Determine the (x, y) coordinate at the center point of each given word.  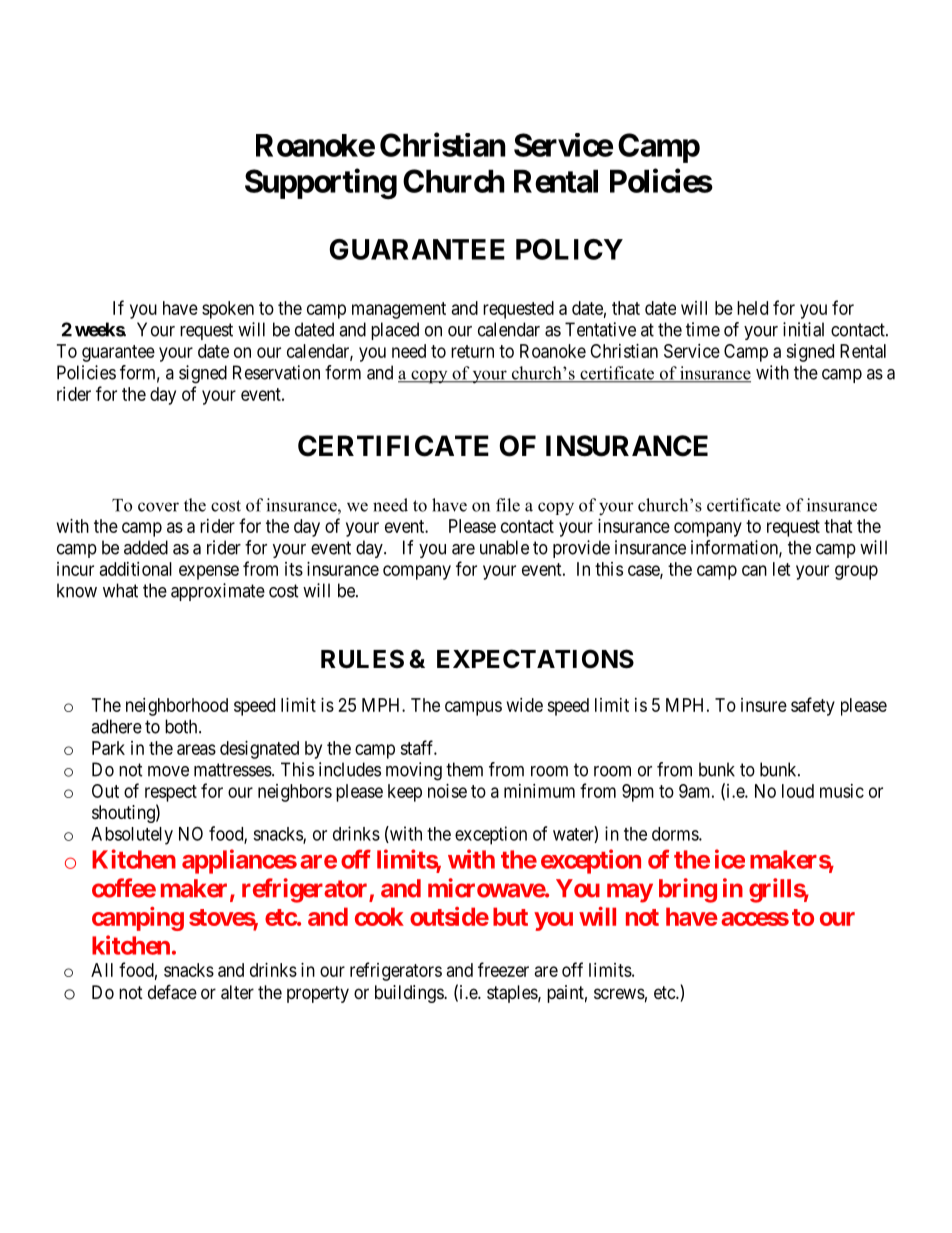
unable (504, 547)
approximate (218, 592)
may (630, 893)
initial (803, 329)
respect (171, 793)
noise (447, 791)
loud (798, 791)
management (399, 310)
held (752, 308)
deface (172, 992)
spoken (228, 310)
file (508, 505)
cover (158, 507)
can (754, 570)
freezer (503, 969)
